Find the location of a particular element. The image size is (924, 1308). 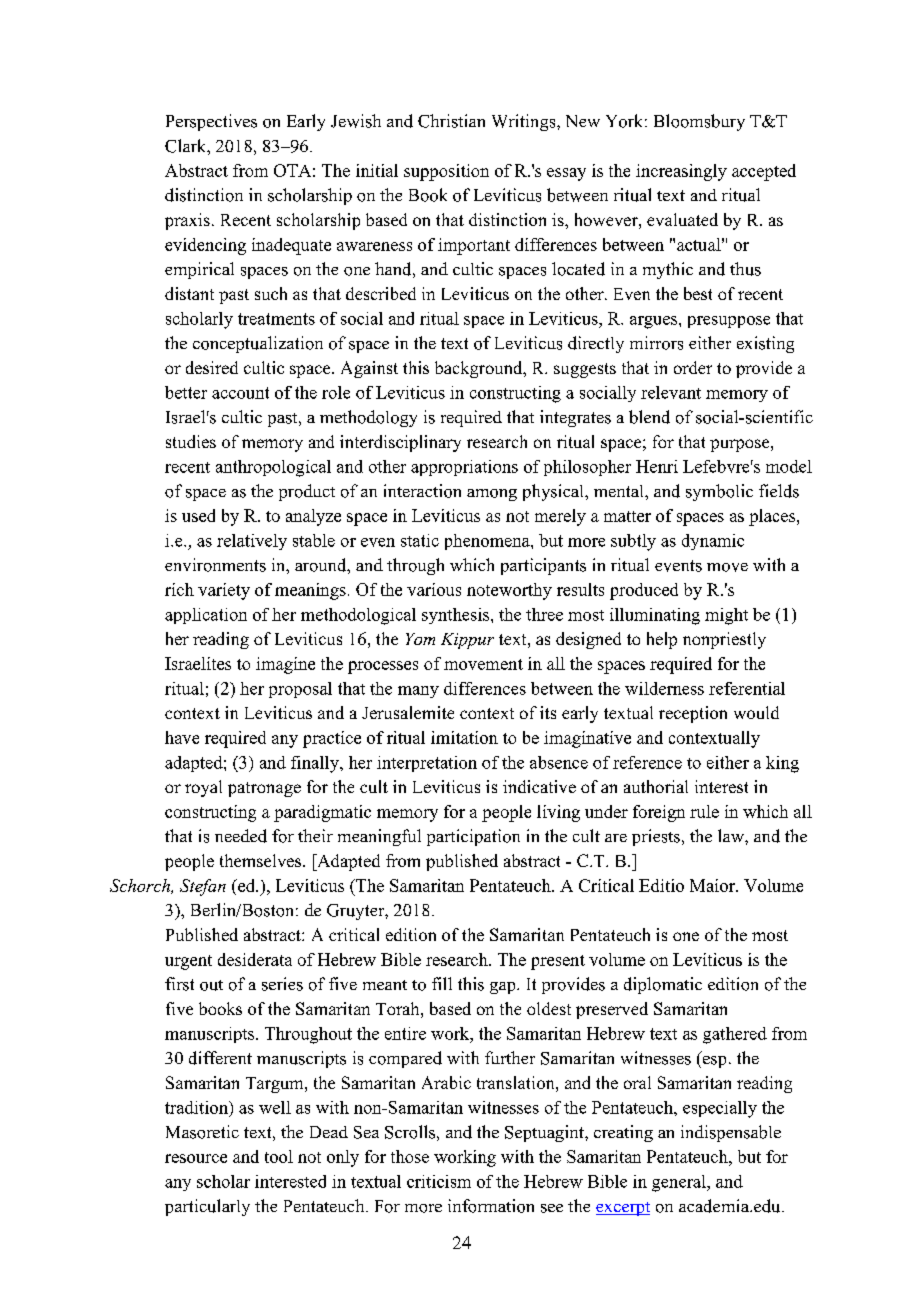

Maior is located at coordinates (713, 885).
